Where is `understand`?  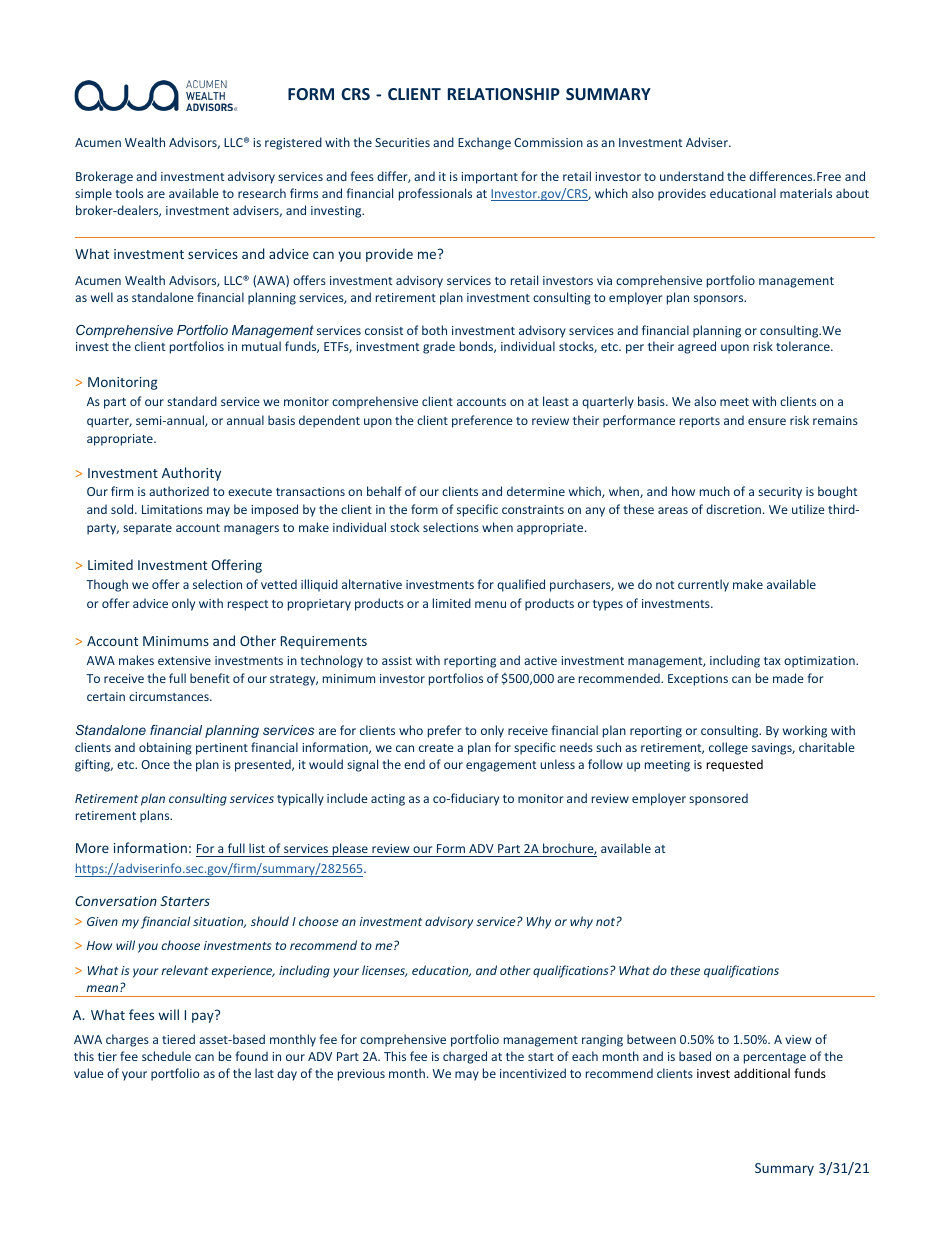
understand is located at coordinates (692, 176).
